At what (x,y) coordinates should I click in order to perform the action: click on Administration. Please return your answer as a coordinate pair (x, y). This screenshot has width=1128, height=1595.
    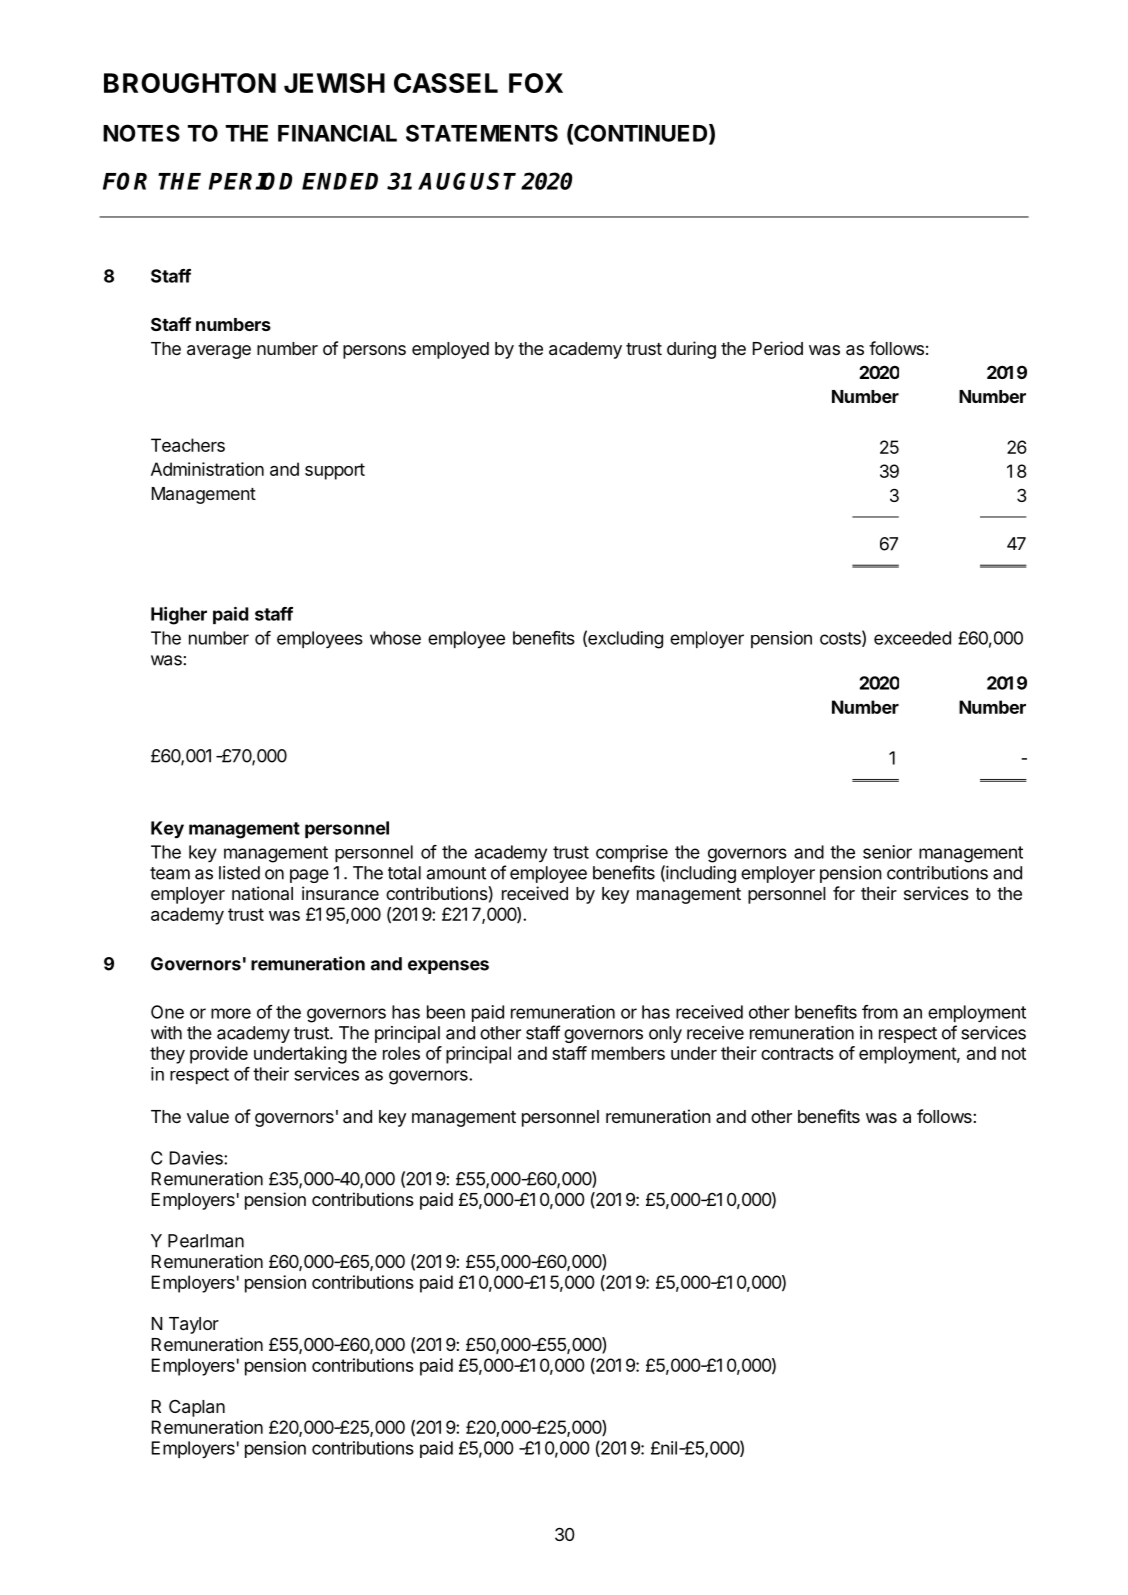
    Looking at the image, I should click on (207, 469).
